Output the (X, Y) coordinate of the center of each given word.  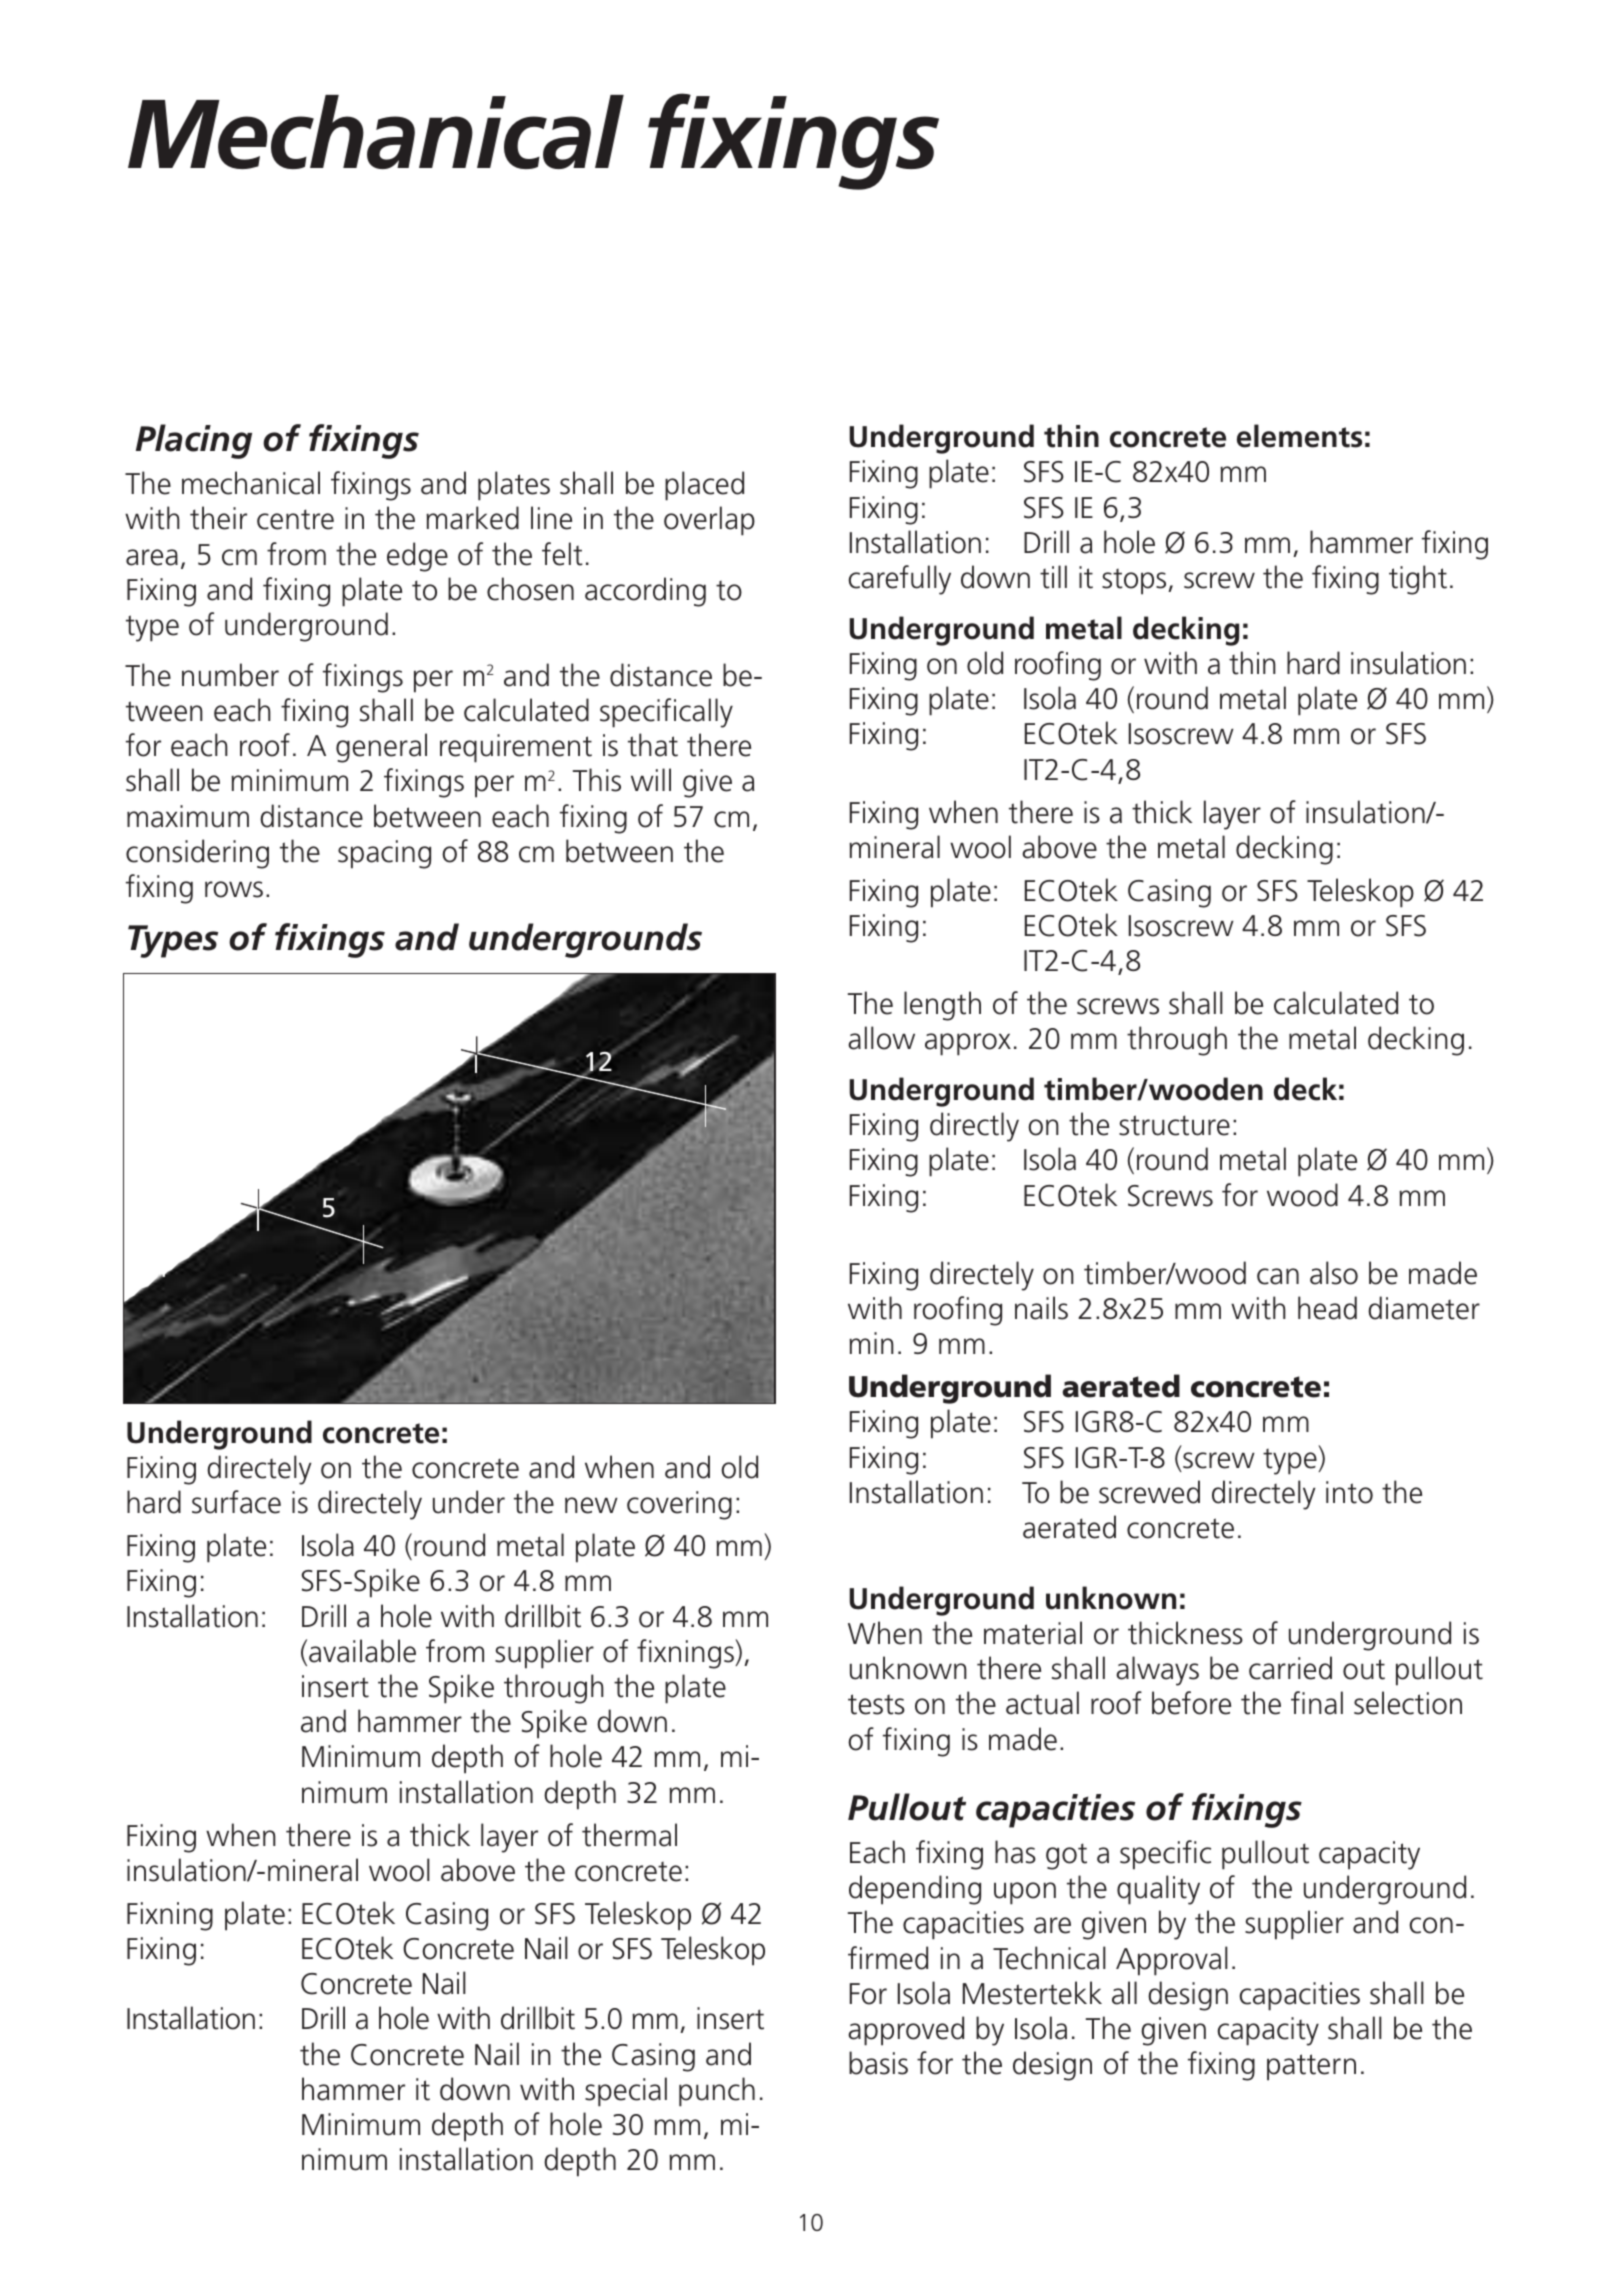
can (1278, 1276)
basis (878, 2063)
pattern (1311, 2067)
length (942, 1006)
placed (704, 486)
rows (234, 889)
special (626, 2092)
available (362, 1651)
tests (876, 1704)
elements (1299, 436)
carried (1290, 1668)
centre (295, 519)
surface (236, 1502)
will (651, 779)
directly (974, 1127)
